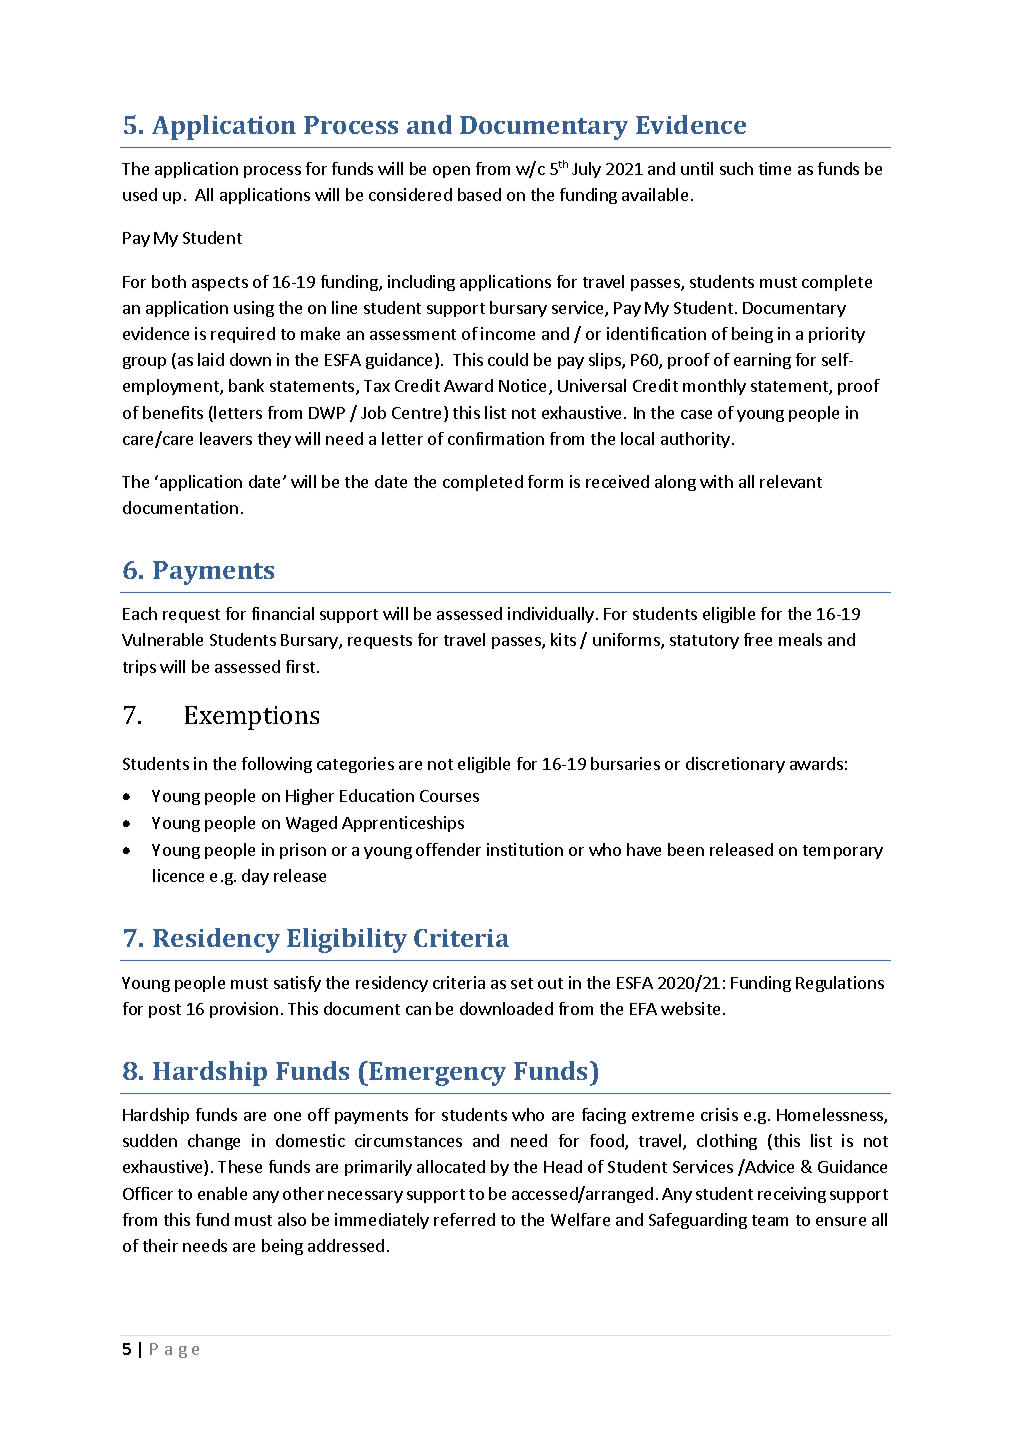 This page has width=1011, height=1429. Describe the element at coordinates (496, 438) in the page. I see `confirmation` at that location.
